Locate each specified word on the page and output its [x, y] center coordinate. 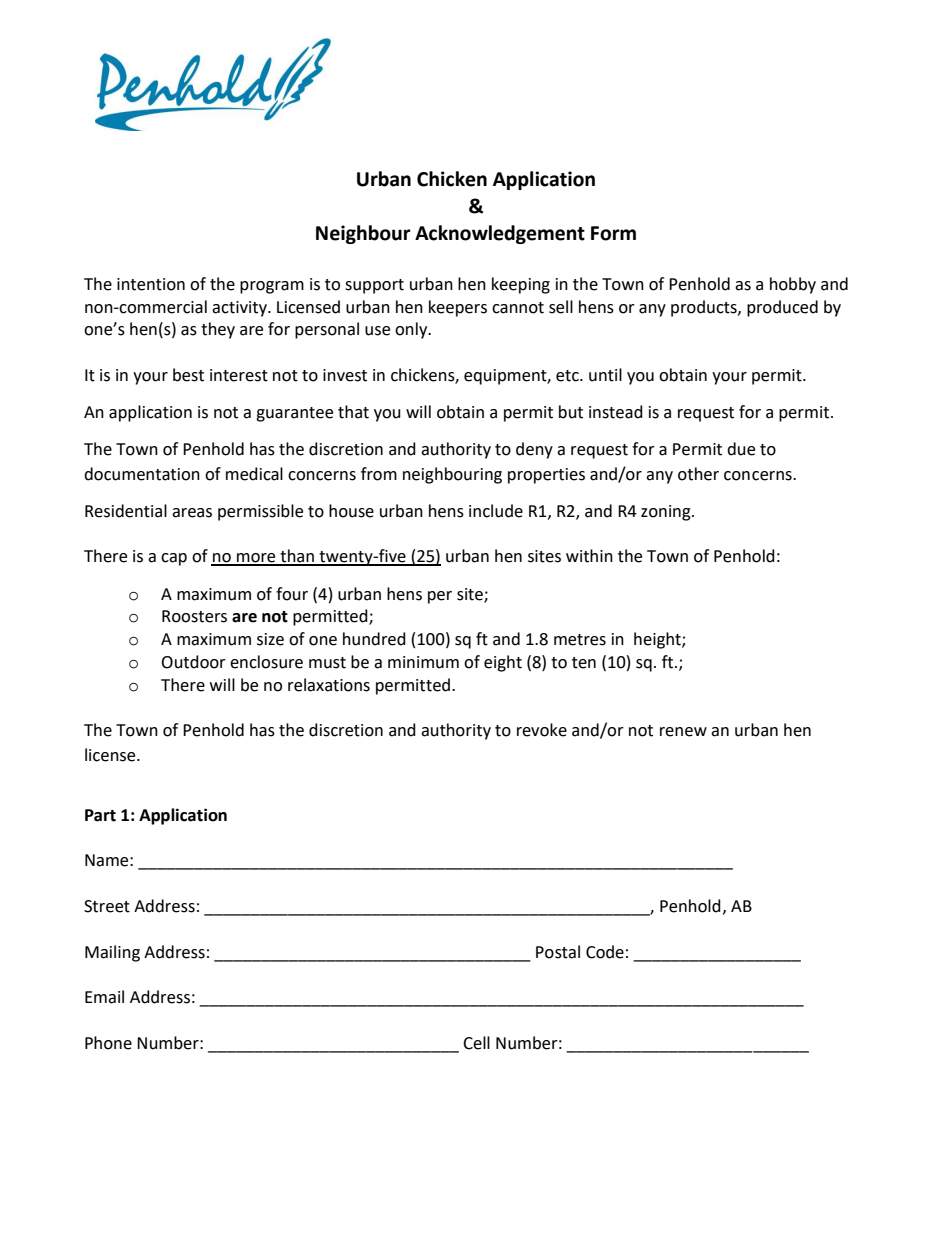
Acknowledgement [500, 234]
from [379, 474]
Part [100, 815]
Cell [476, 1043]
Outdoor [193, 662]
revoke [542, 730]
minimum [423, 662]
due [741, 449]
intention [151, 284]
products [705, 308]
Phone [108, 1043]
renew [683, 732]
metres [580, 640]
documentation [142, 474]
